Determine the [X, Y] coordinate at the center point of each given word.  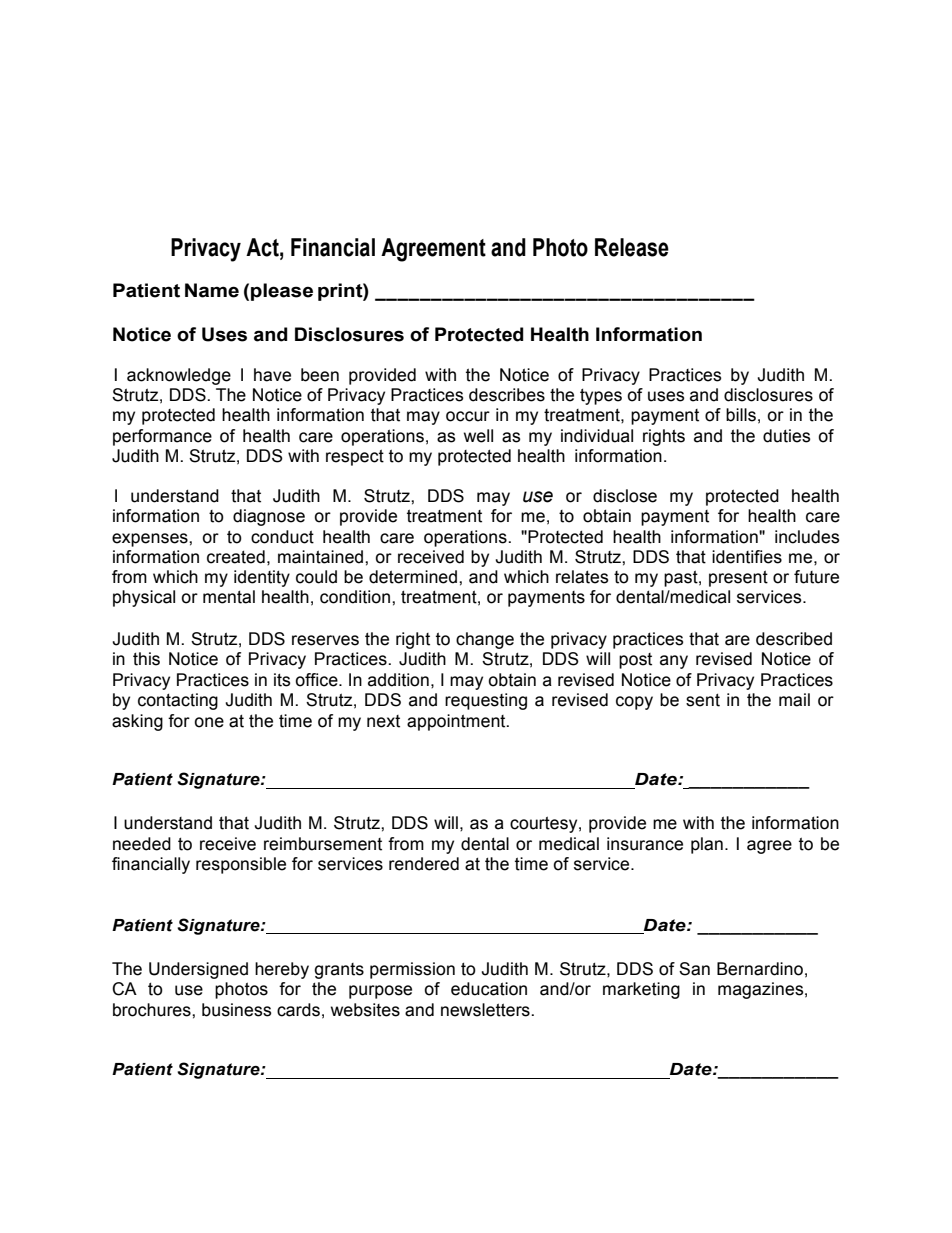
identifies [747, 557]
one [209, 722]
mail [794, 700]
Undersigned [198, 970]
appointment [457, 722]
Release [632, 247]
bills [741, 415]
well [478, 436]
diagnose [269, 517]
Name [212, 290]
